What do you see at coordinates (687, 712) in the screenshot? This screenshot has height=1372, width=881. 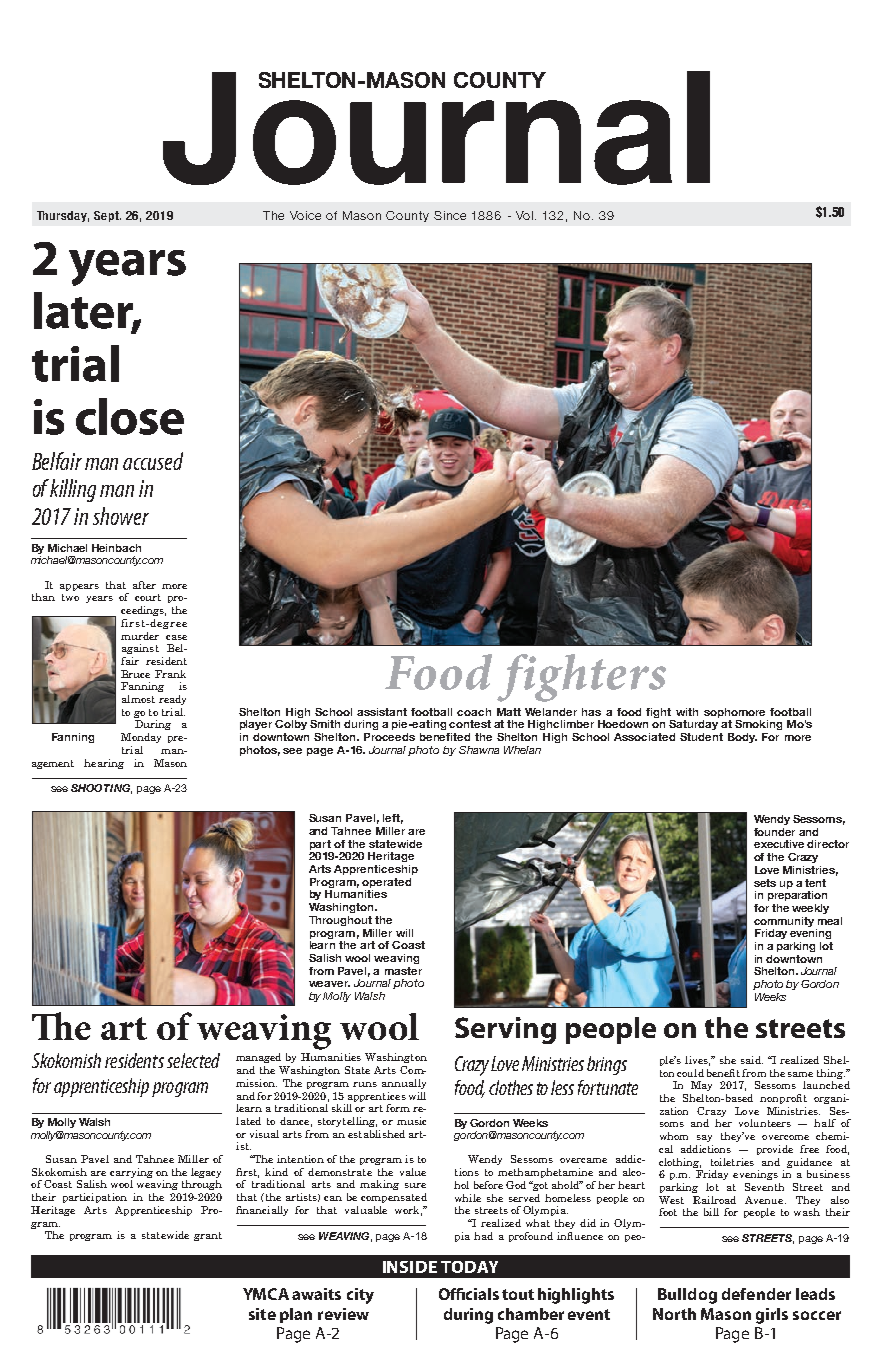 I see `with` at bounding box center [687, 712].
